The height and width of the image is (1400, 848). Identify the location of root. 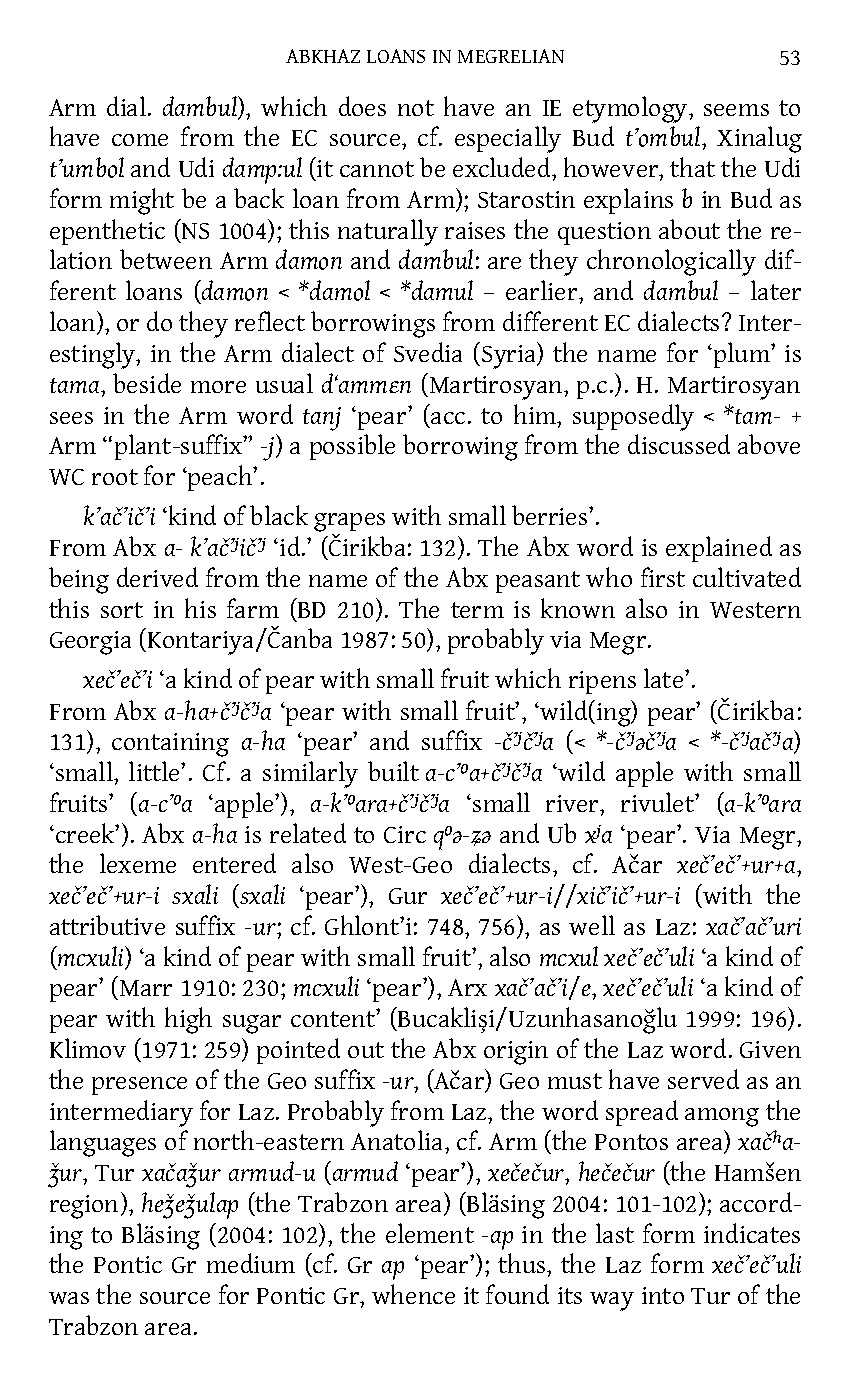
(115, 477).
